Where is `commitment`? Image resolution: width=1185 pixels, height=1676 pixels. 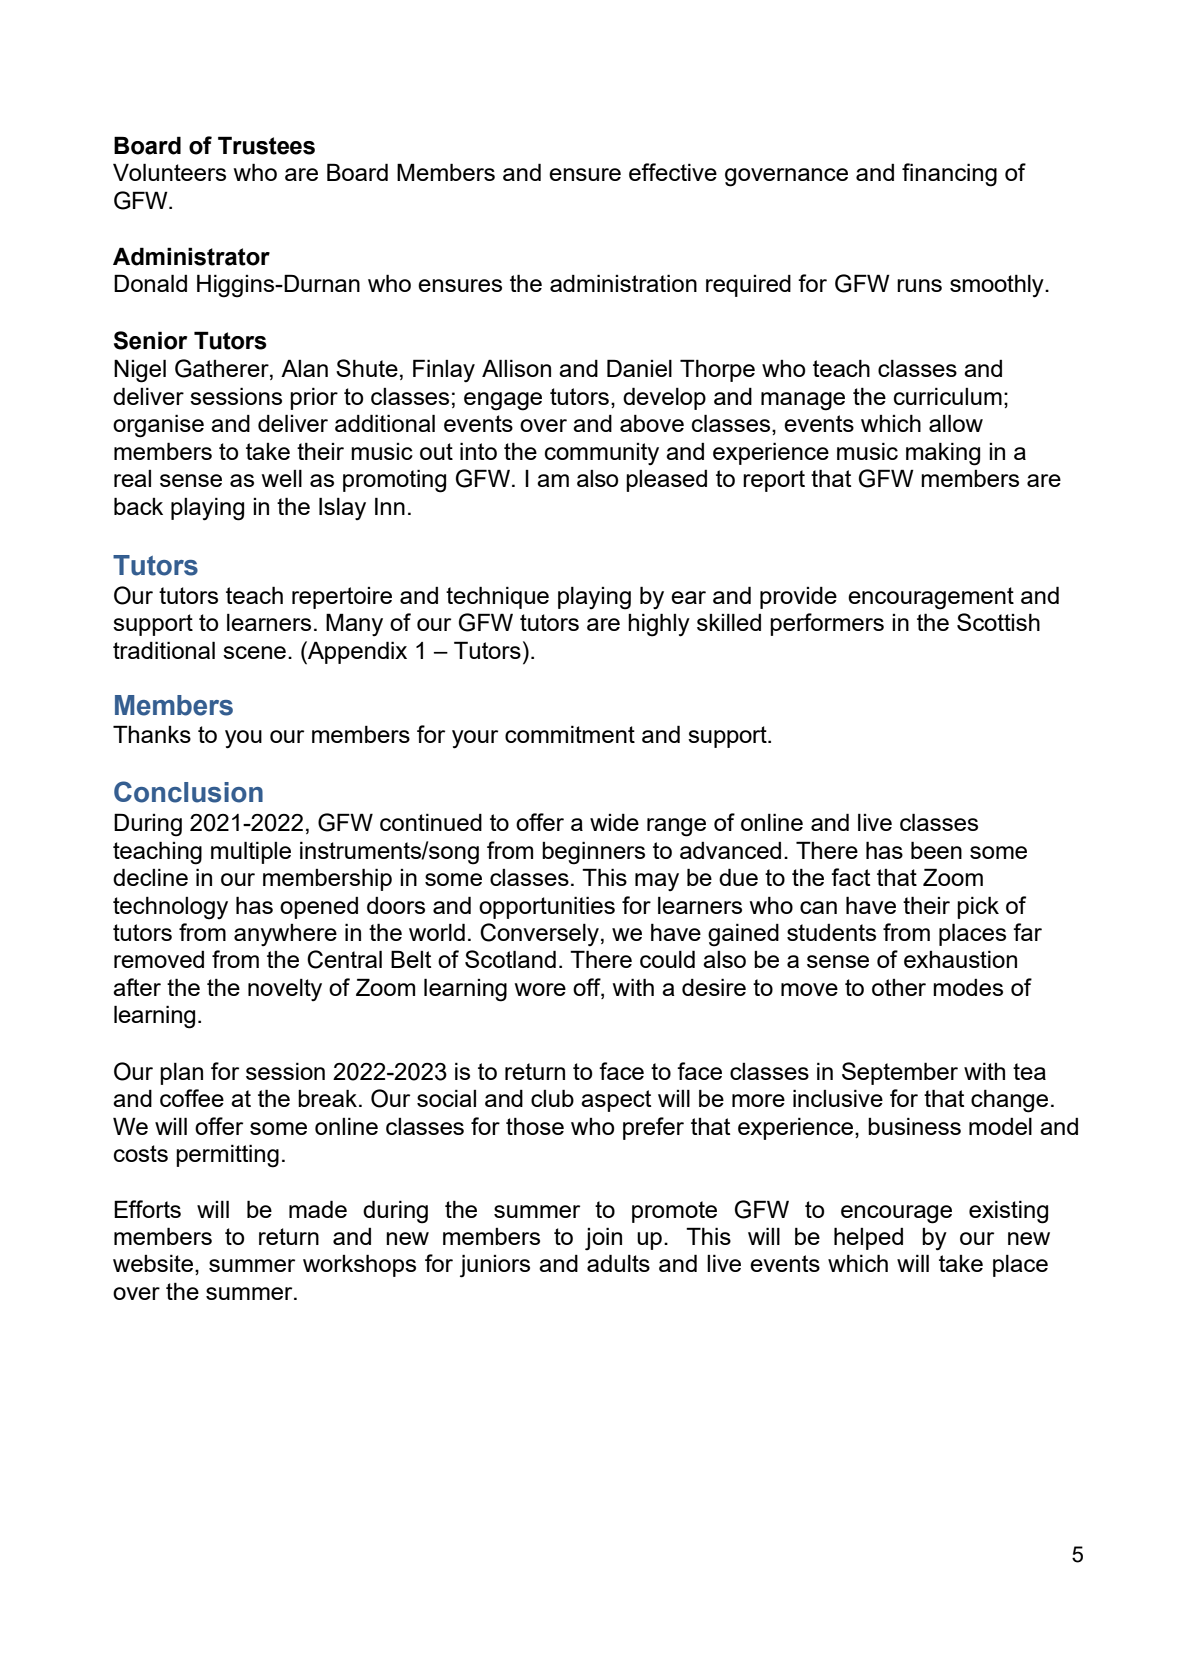
commitment is located at coordinates (570, 734).
